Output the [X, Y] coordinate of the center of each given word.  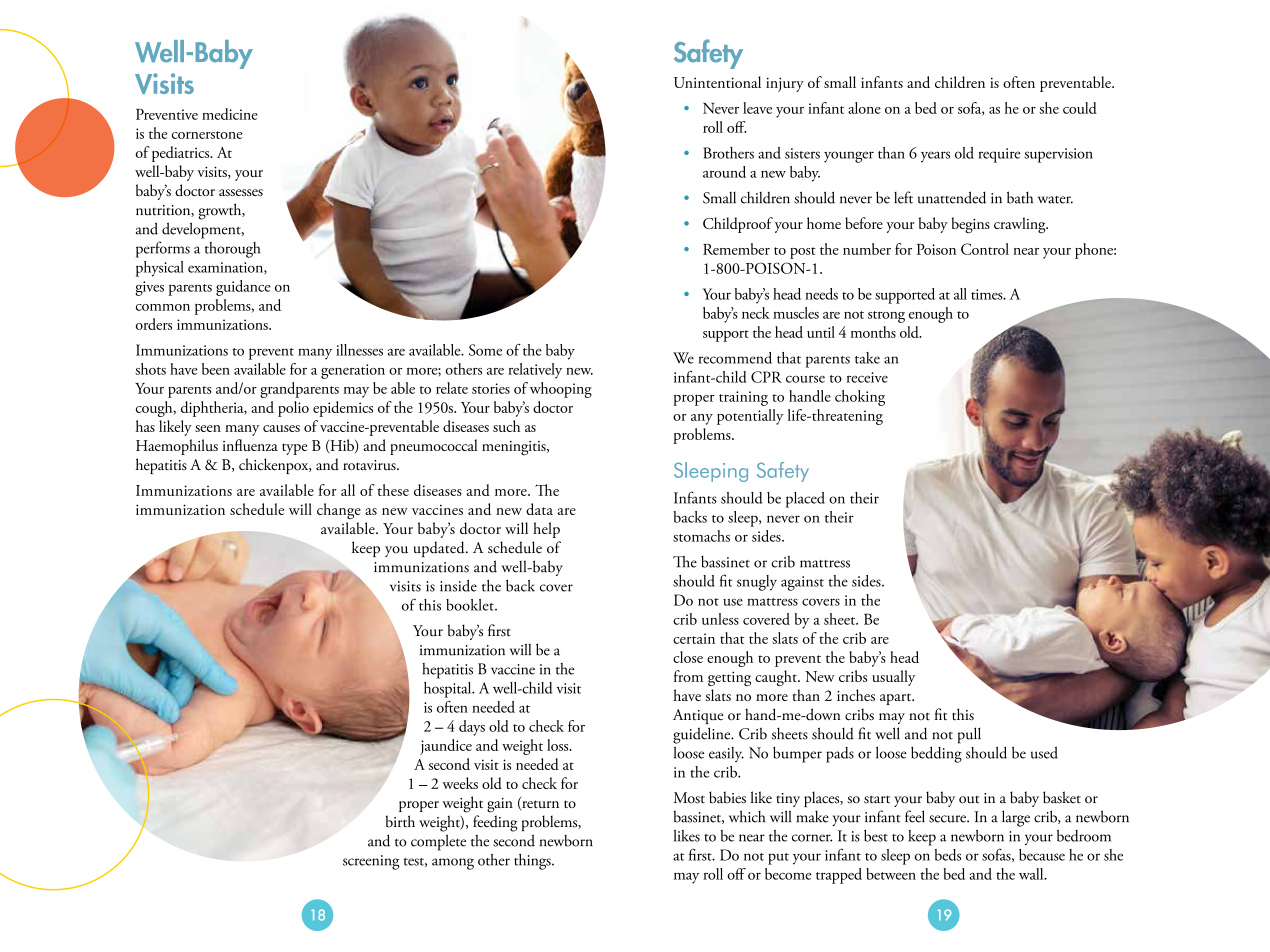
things [533, 862]
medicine [230, 114]
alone [864, 108]
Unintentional [717, 82]
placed [805, 500]
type [295, 449]
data [539, 509]
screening [371, 862]
